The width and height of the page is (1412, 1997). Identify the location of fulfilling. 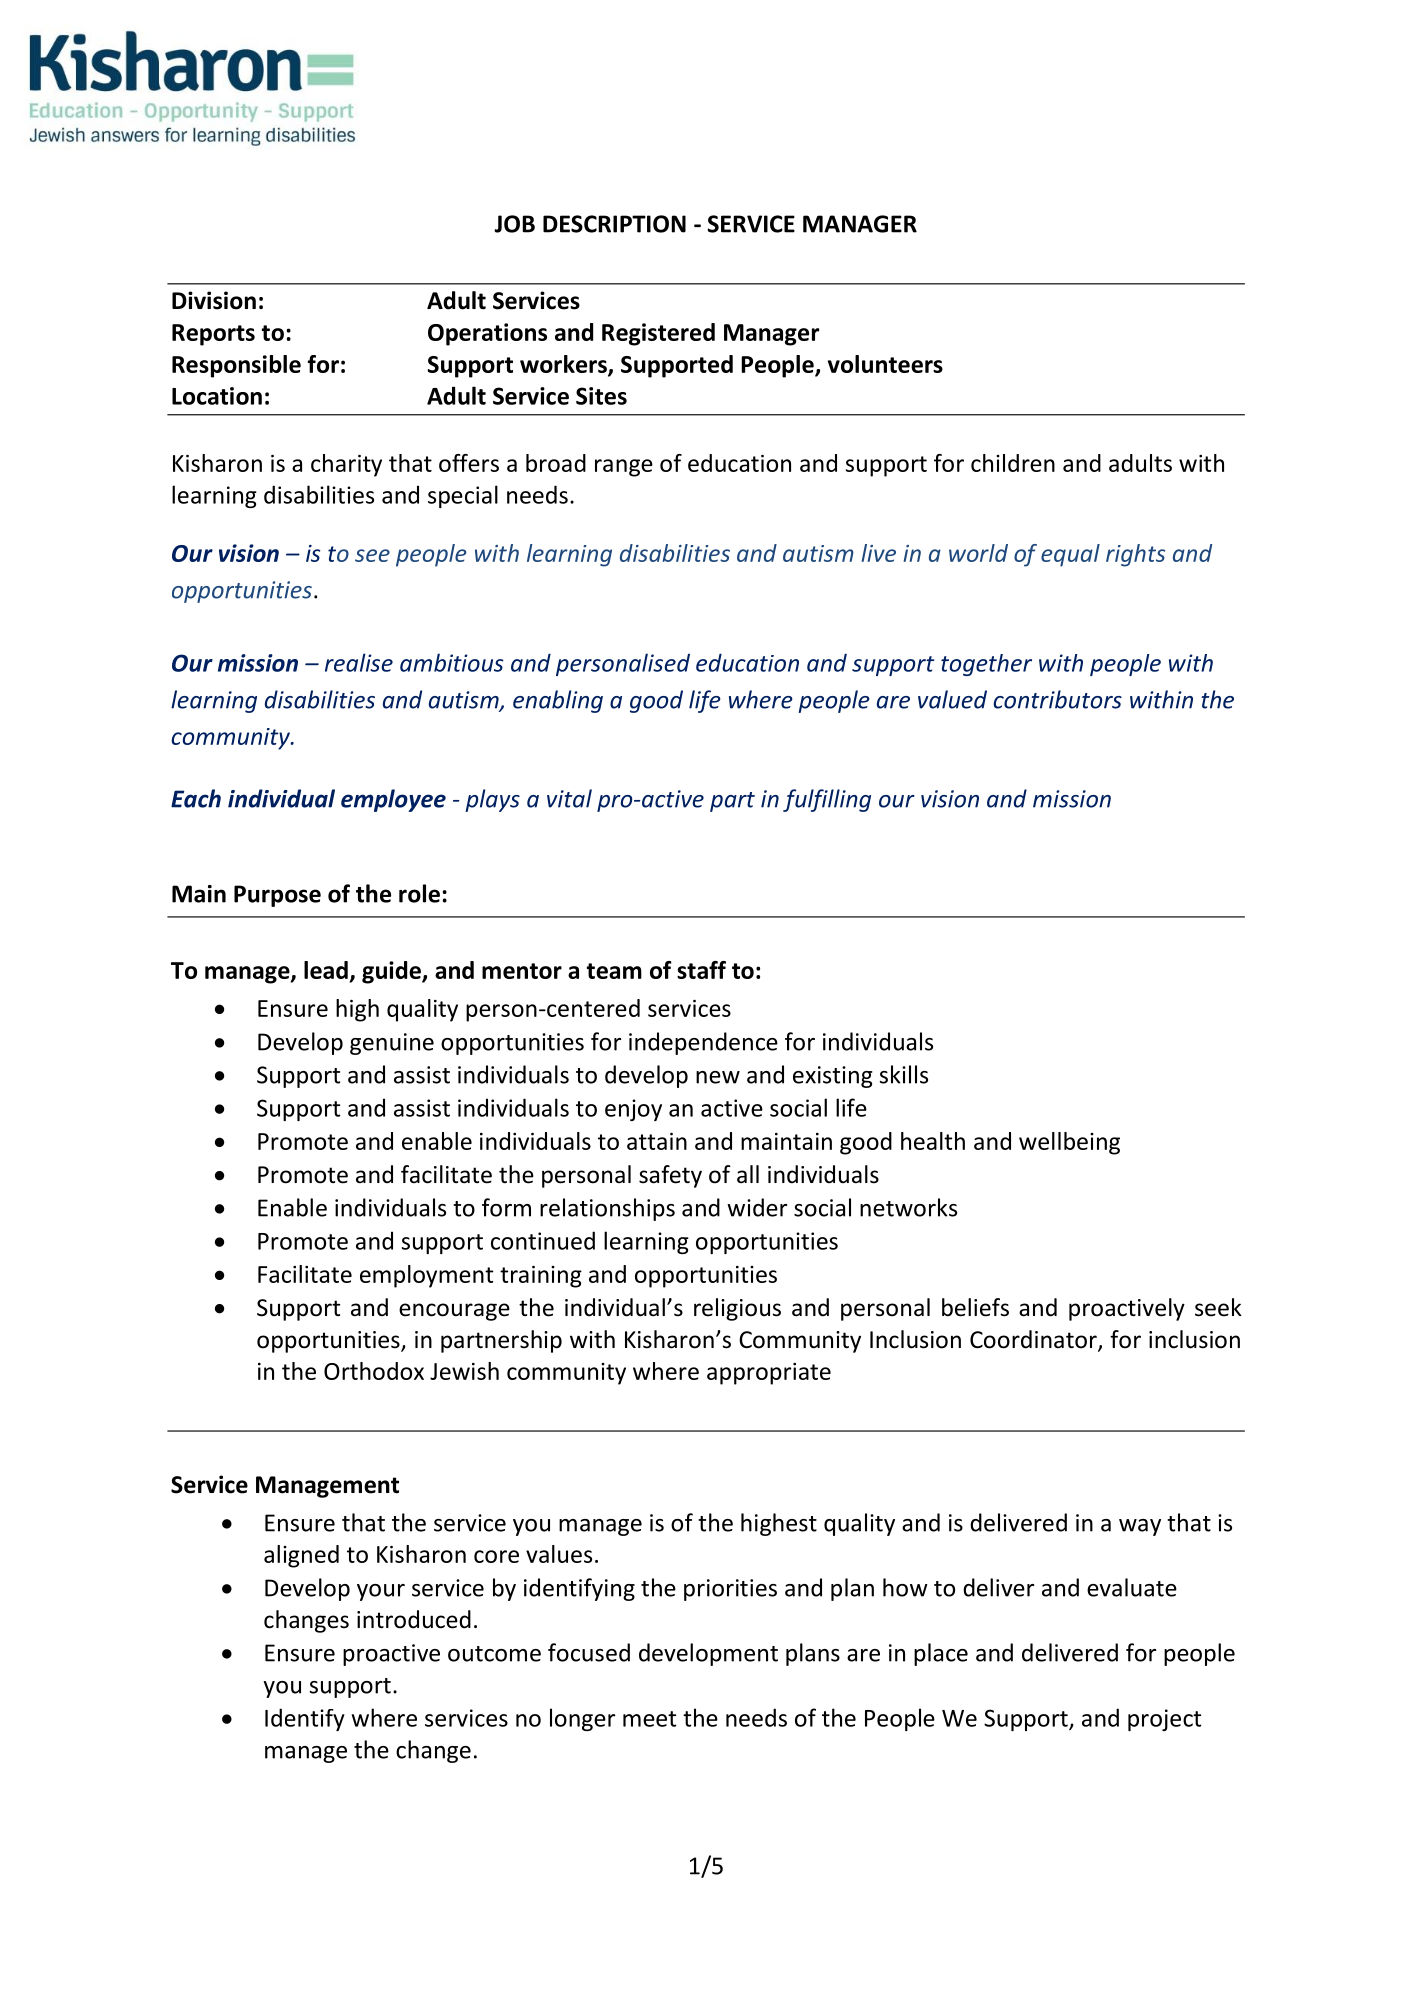
(827, 800).
